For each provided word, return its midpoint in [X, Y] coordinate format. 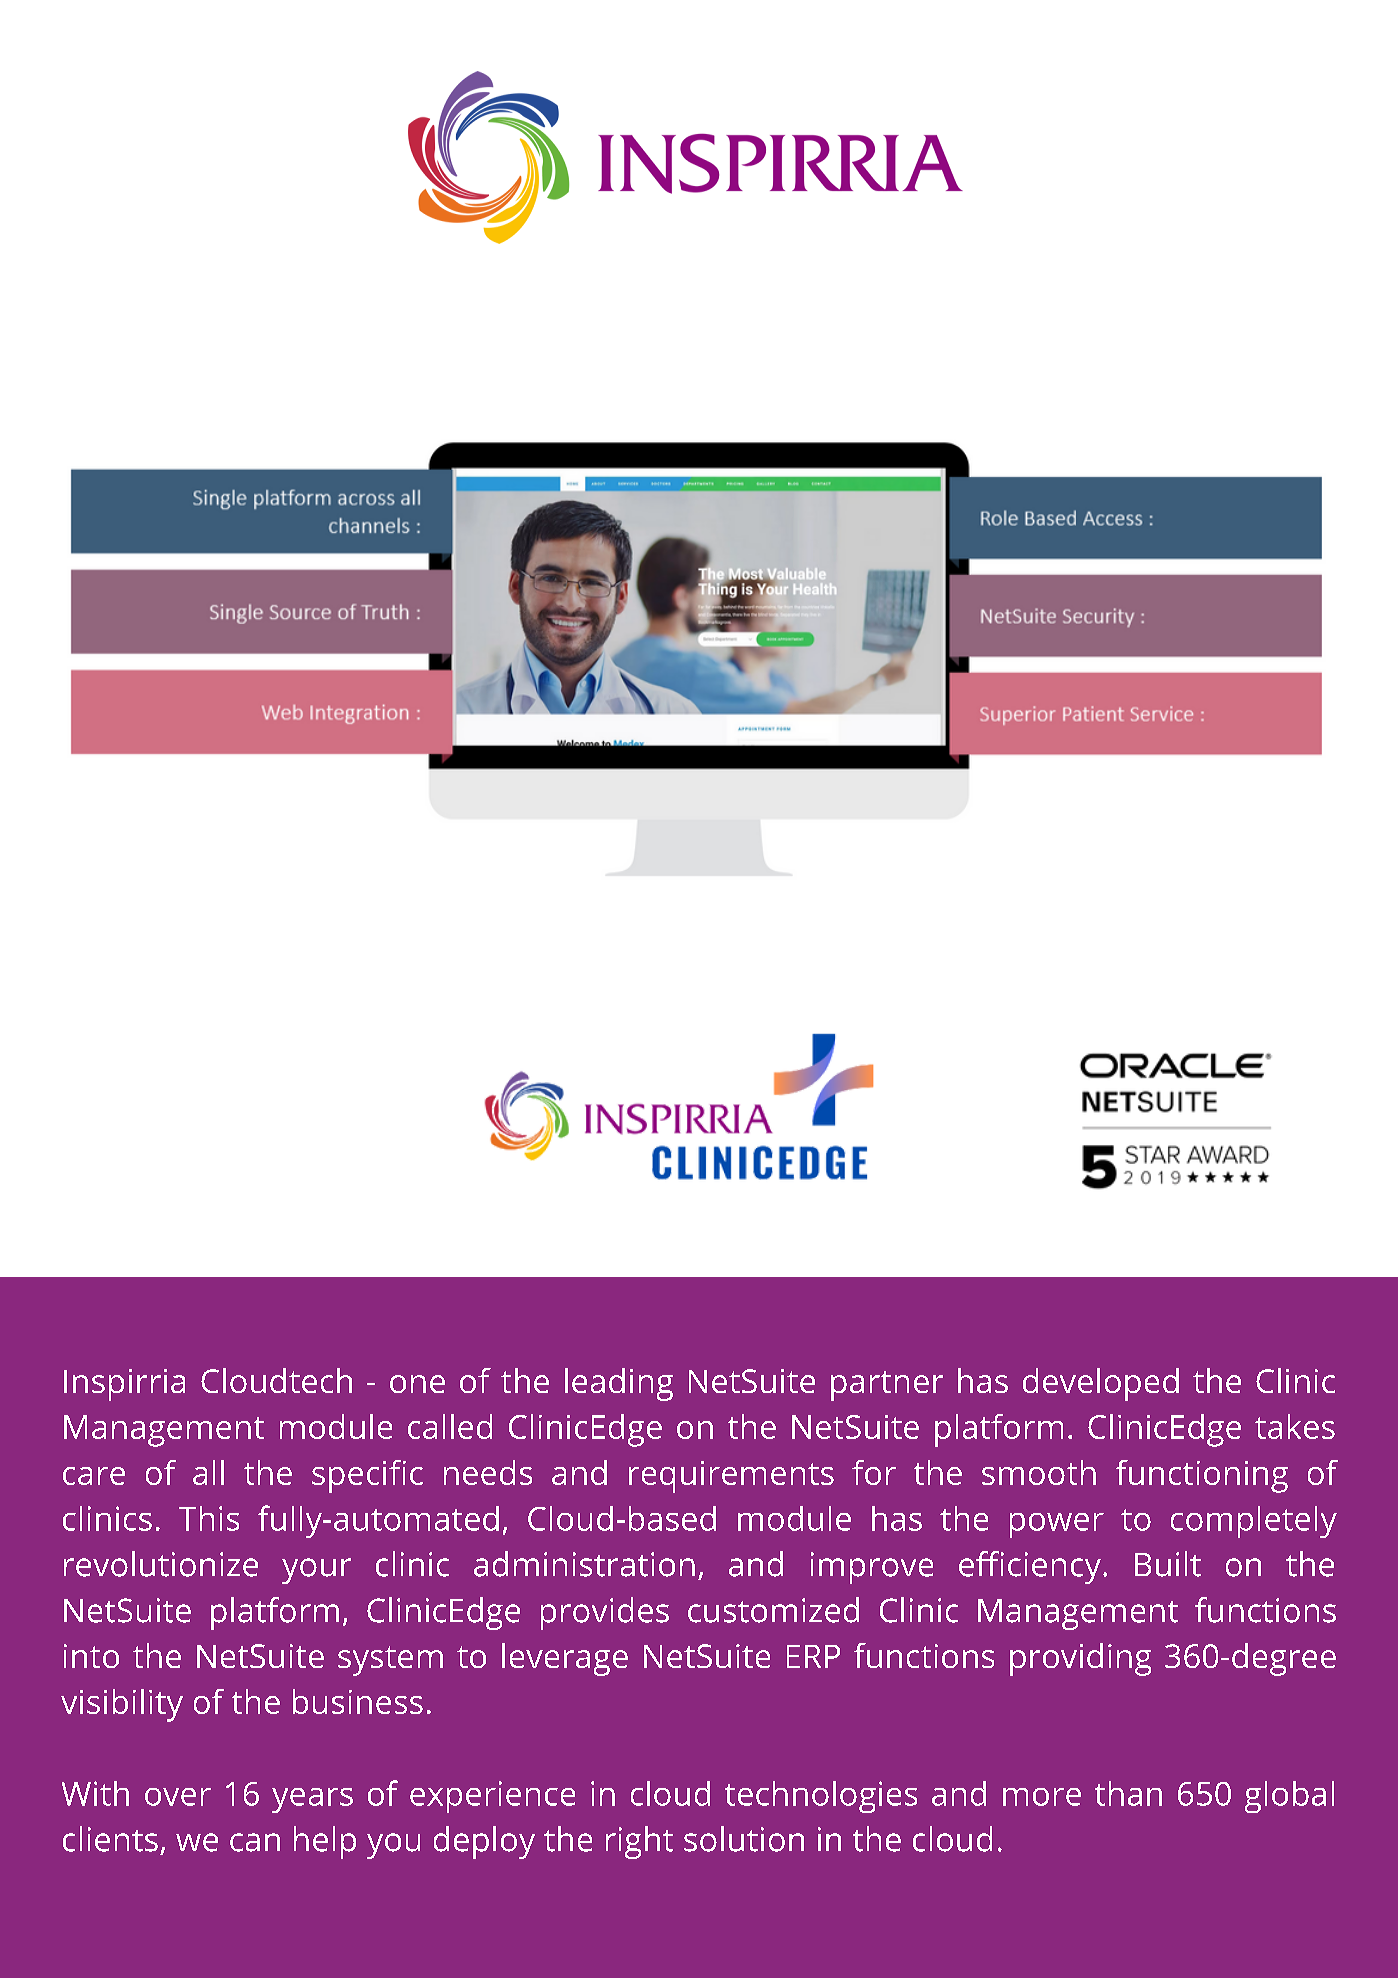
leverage [565, 1659]
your [316, 1571]
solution [744, 1839]
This [209, 1518]
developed [1101, 1384]
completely [1254, 1522]
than [1128, 1793]
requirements [731, 1477]
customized [773, 1610]
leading [619, 1384]
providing [1080, 1659]
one [417, 1384]
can [255, 1842]
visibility [122, 1705]
